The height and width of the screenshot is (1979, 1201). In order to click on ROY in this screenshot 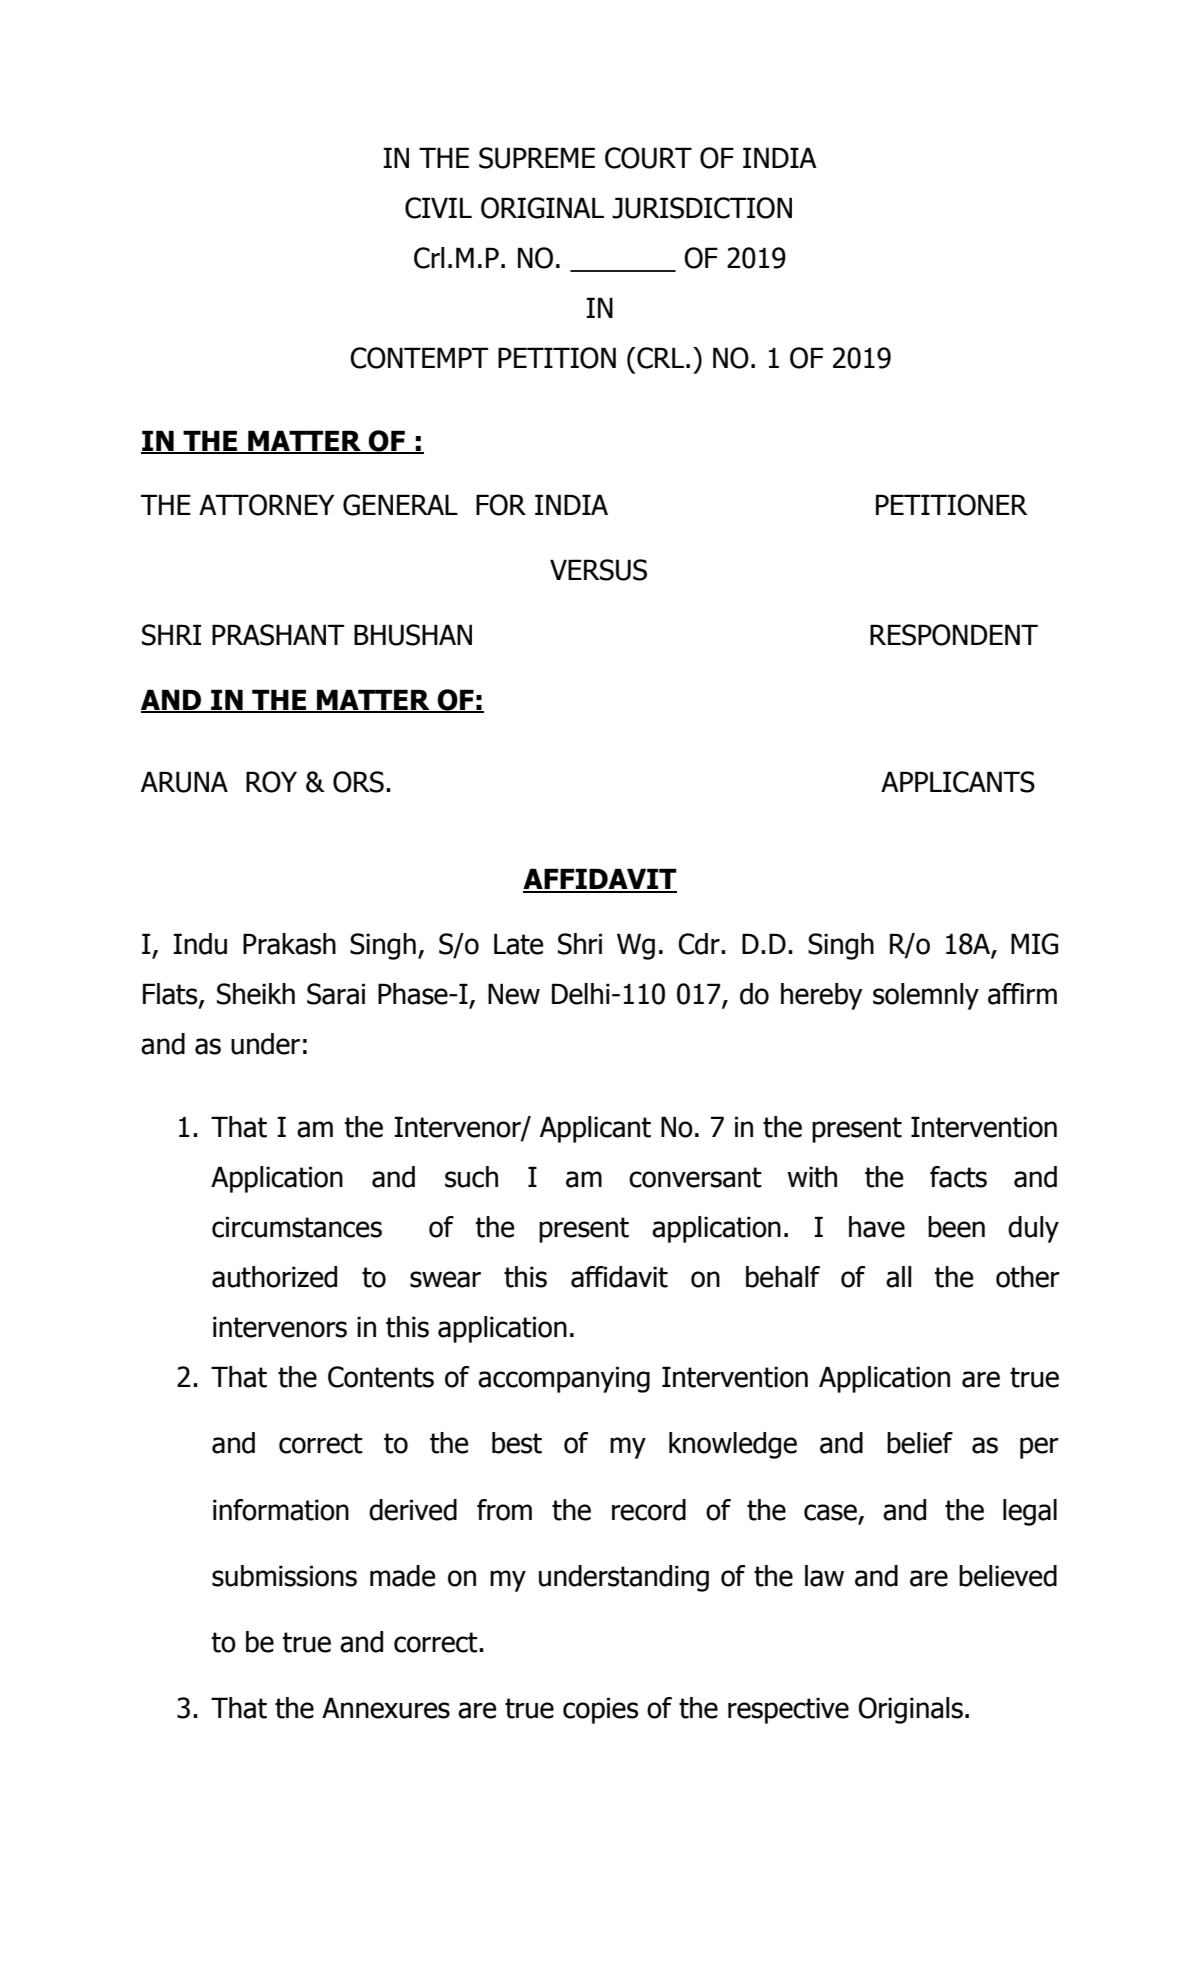, I will do `click(271, 782)`.
